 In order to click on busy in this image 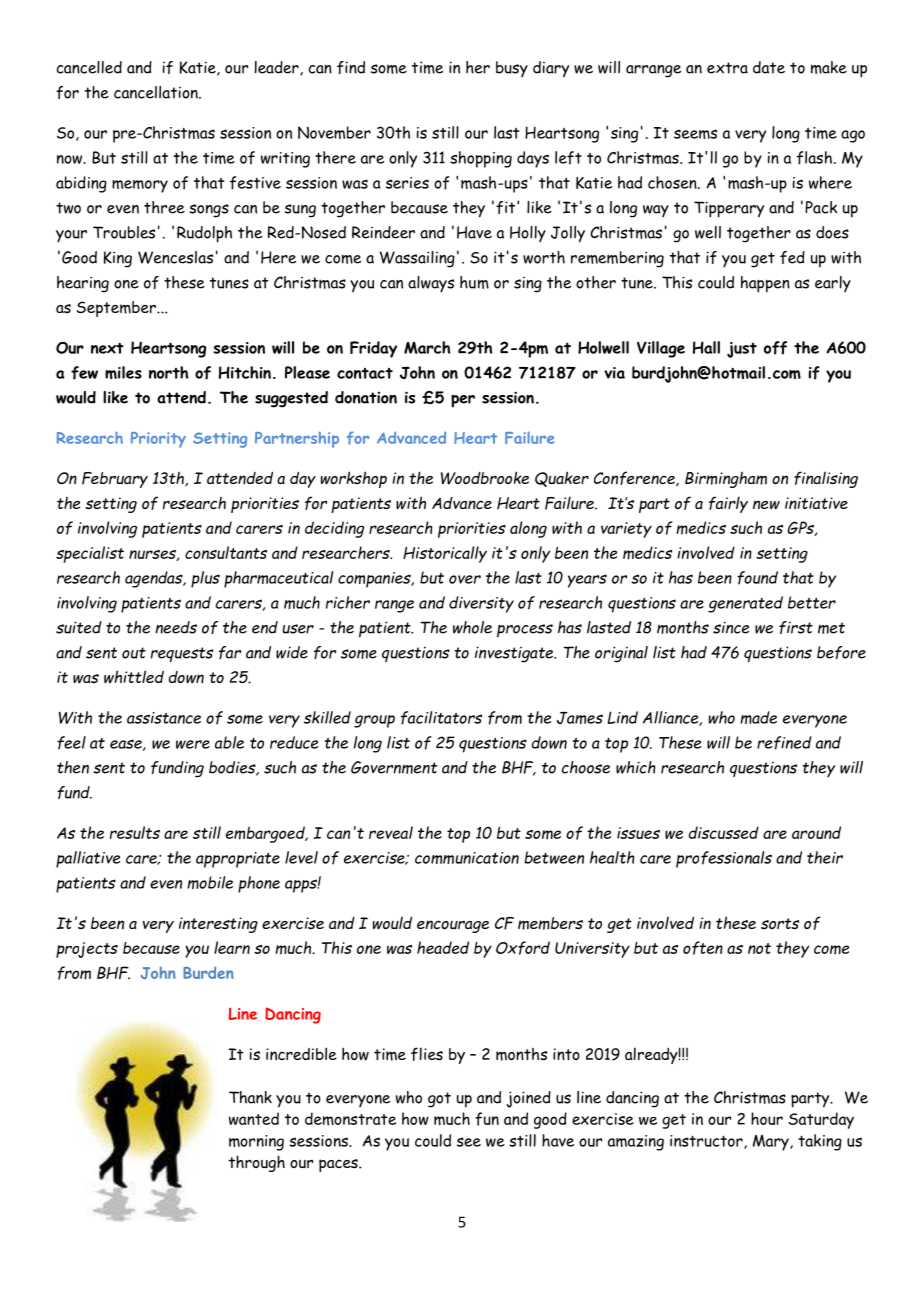, I will do `click(512, 69)`.
